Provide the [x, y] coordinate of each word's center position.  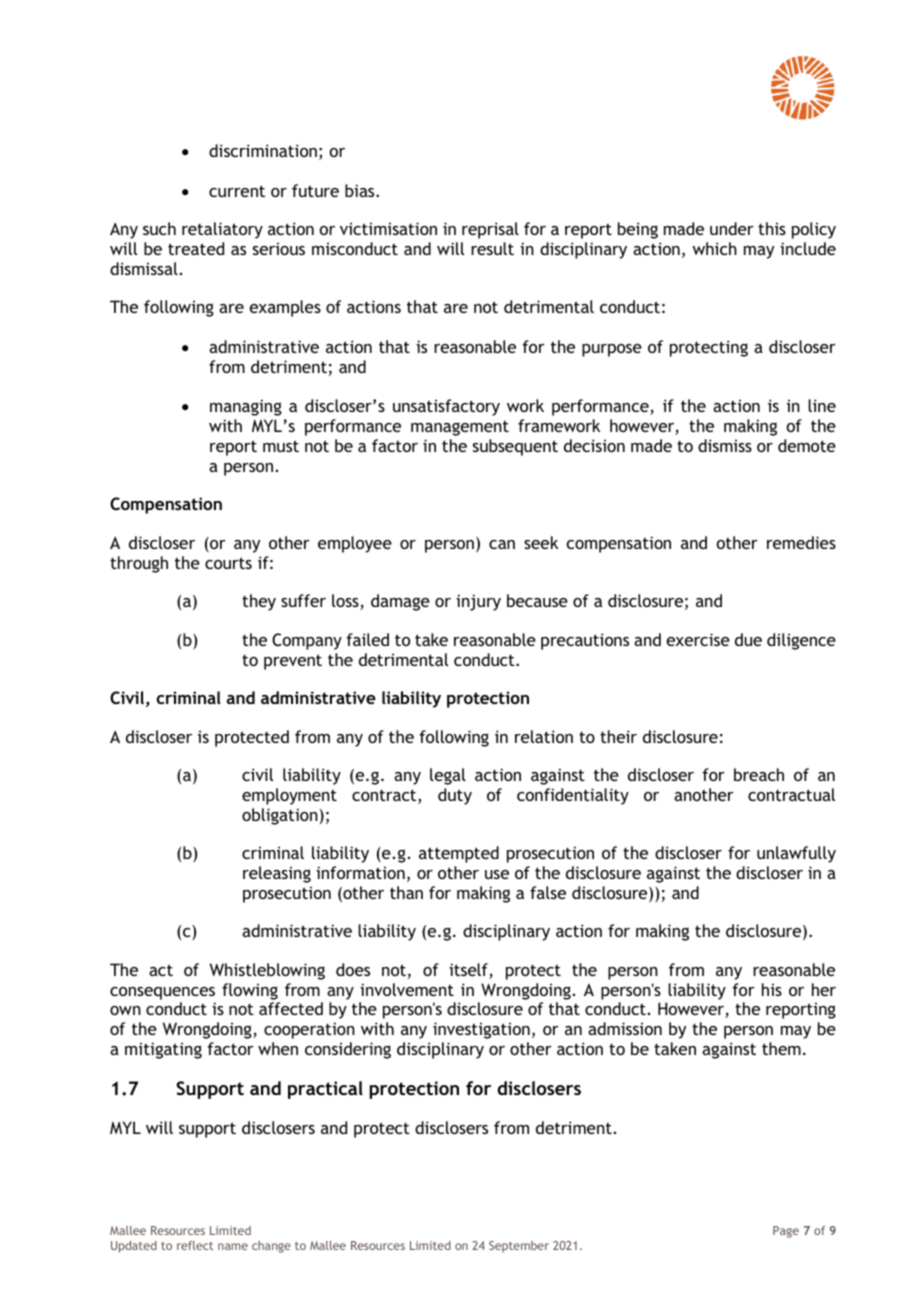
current [237, 191]
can [502, 544]
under [732, 228]
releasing [277, 874]
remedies [801, 542]
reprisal [490, 230]
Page [786, 1232]
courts [228, 563]
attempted [459, 854]
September [519, 1247]
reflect [195, 1245]
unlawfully [796, 854]
